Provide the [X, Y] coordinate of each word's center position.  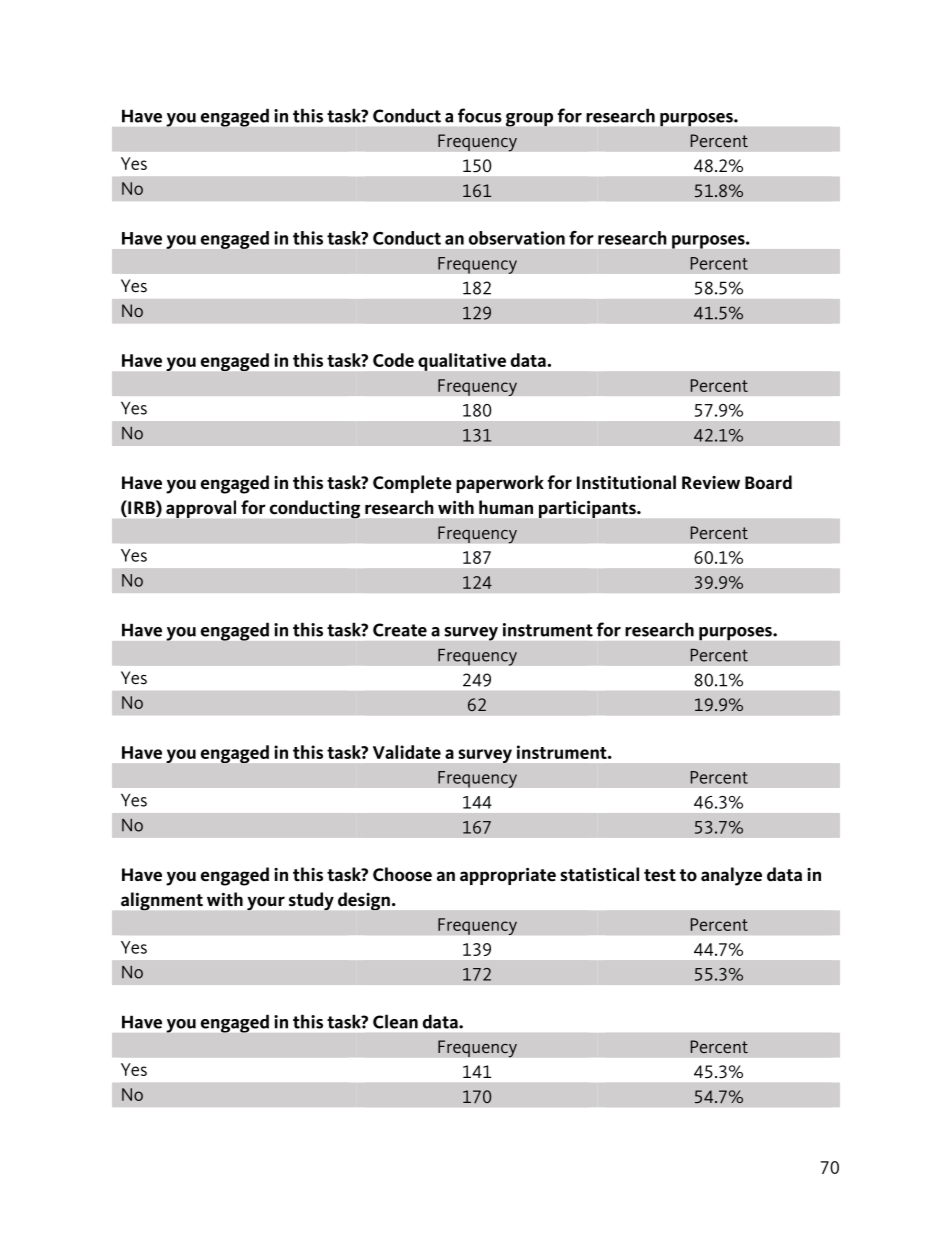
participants [588, 509]
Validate [407, 752]
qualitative [462, 362]
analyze [731, 876]
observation [517, 238]
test [660, 875]
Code [393, 360]
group [529, 120]
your [266, 903]
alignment [162, 901]
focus [480, 115]
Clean [395, 1021]
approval [201, 509]
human [506, 507]
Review [711, 483]
